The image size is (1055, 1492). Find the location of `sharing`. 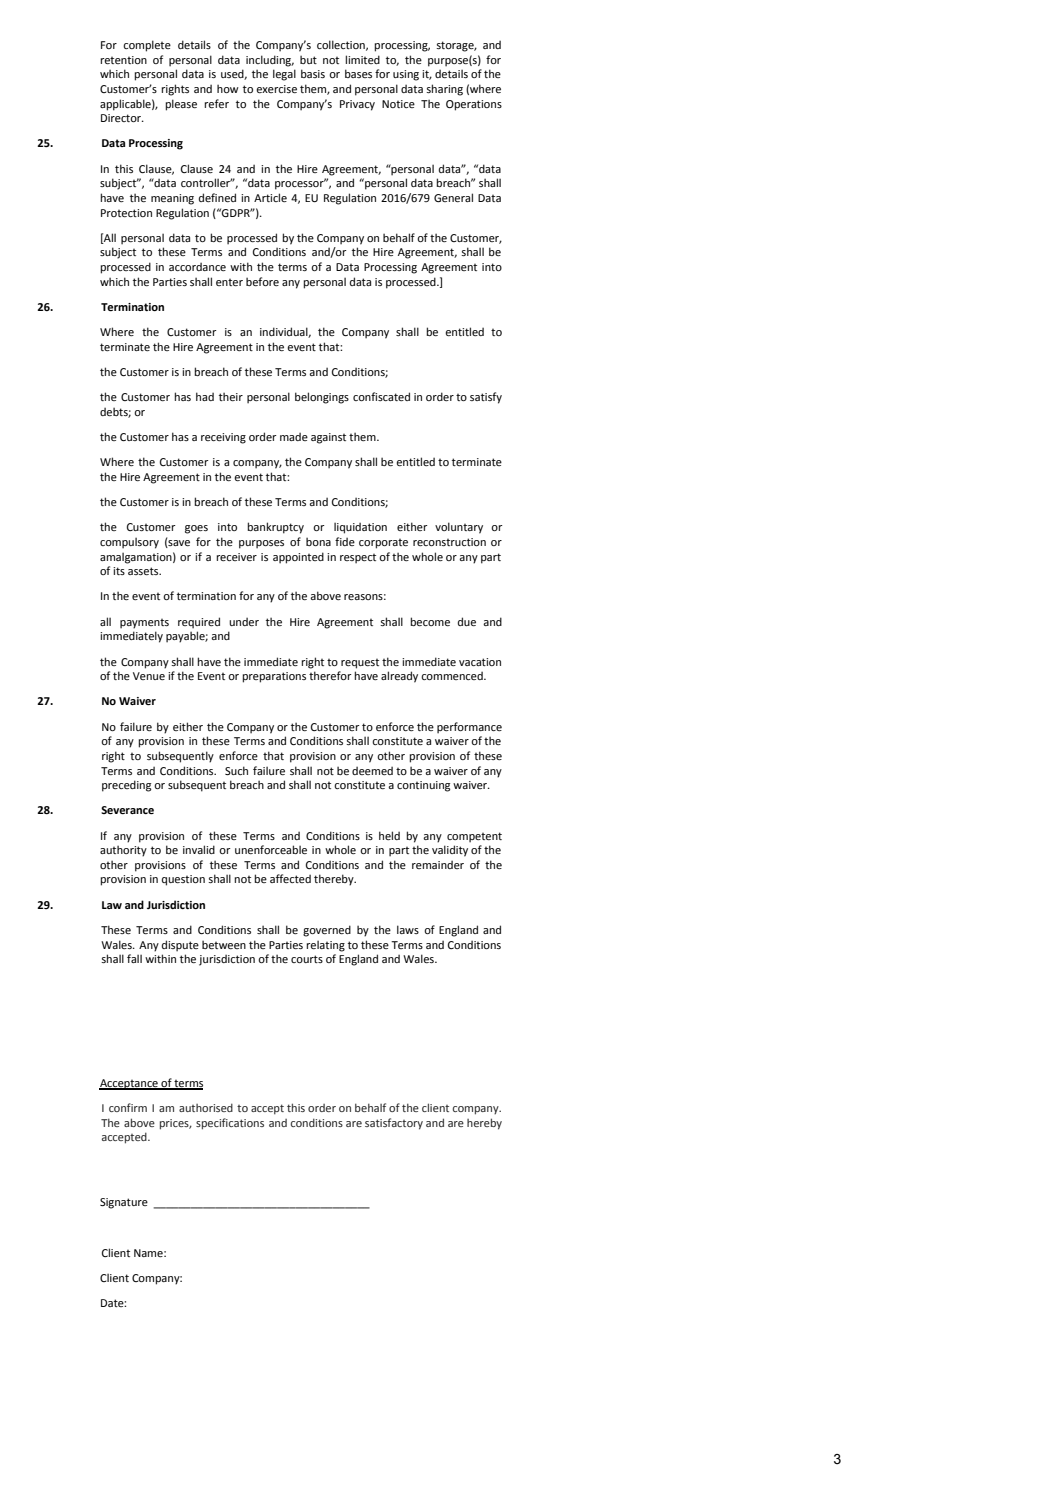

sharing is located at coordinates (444, 90).
